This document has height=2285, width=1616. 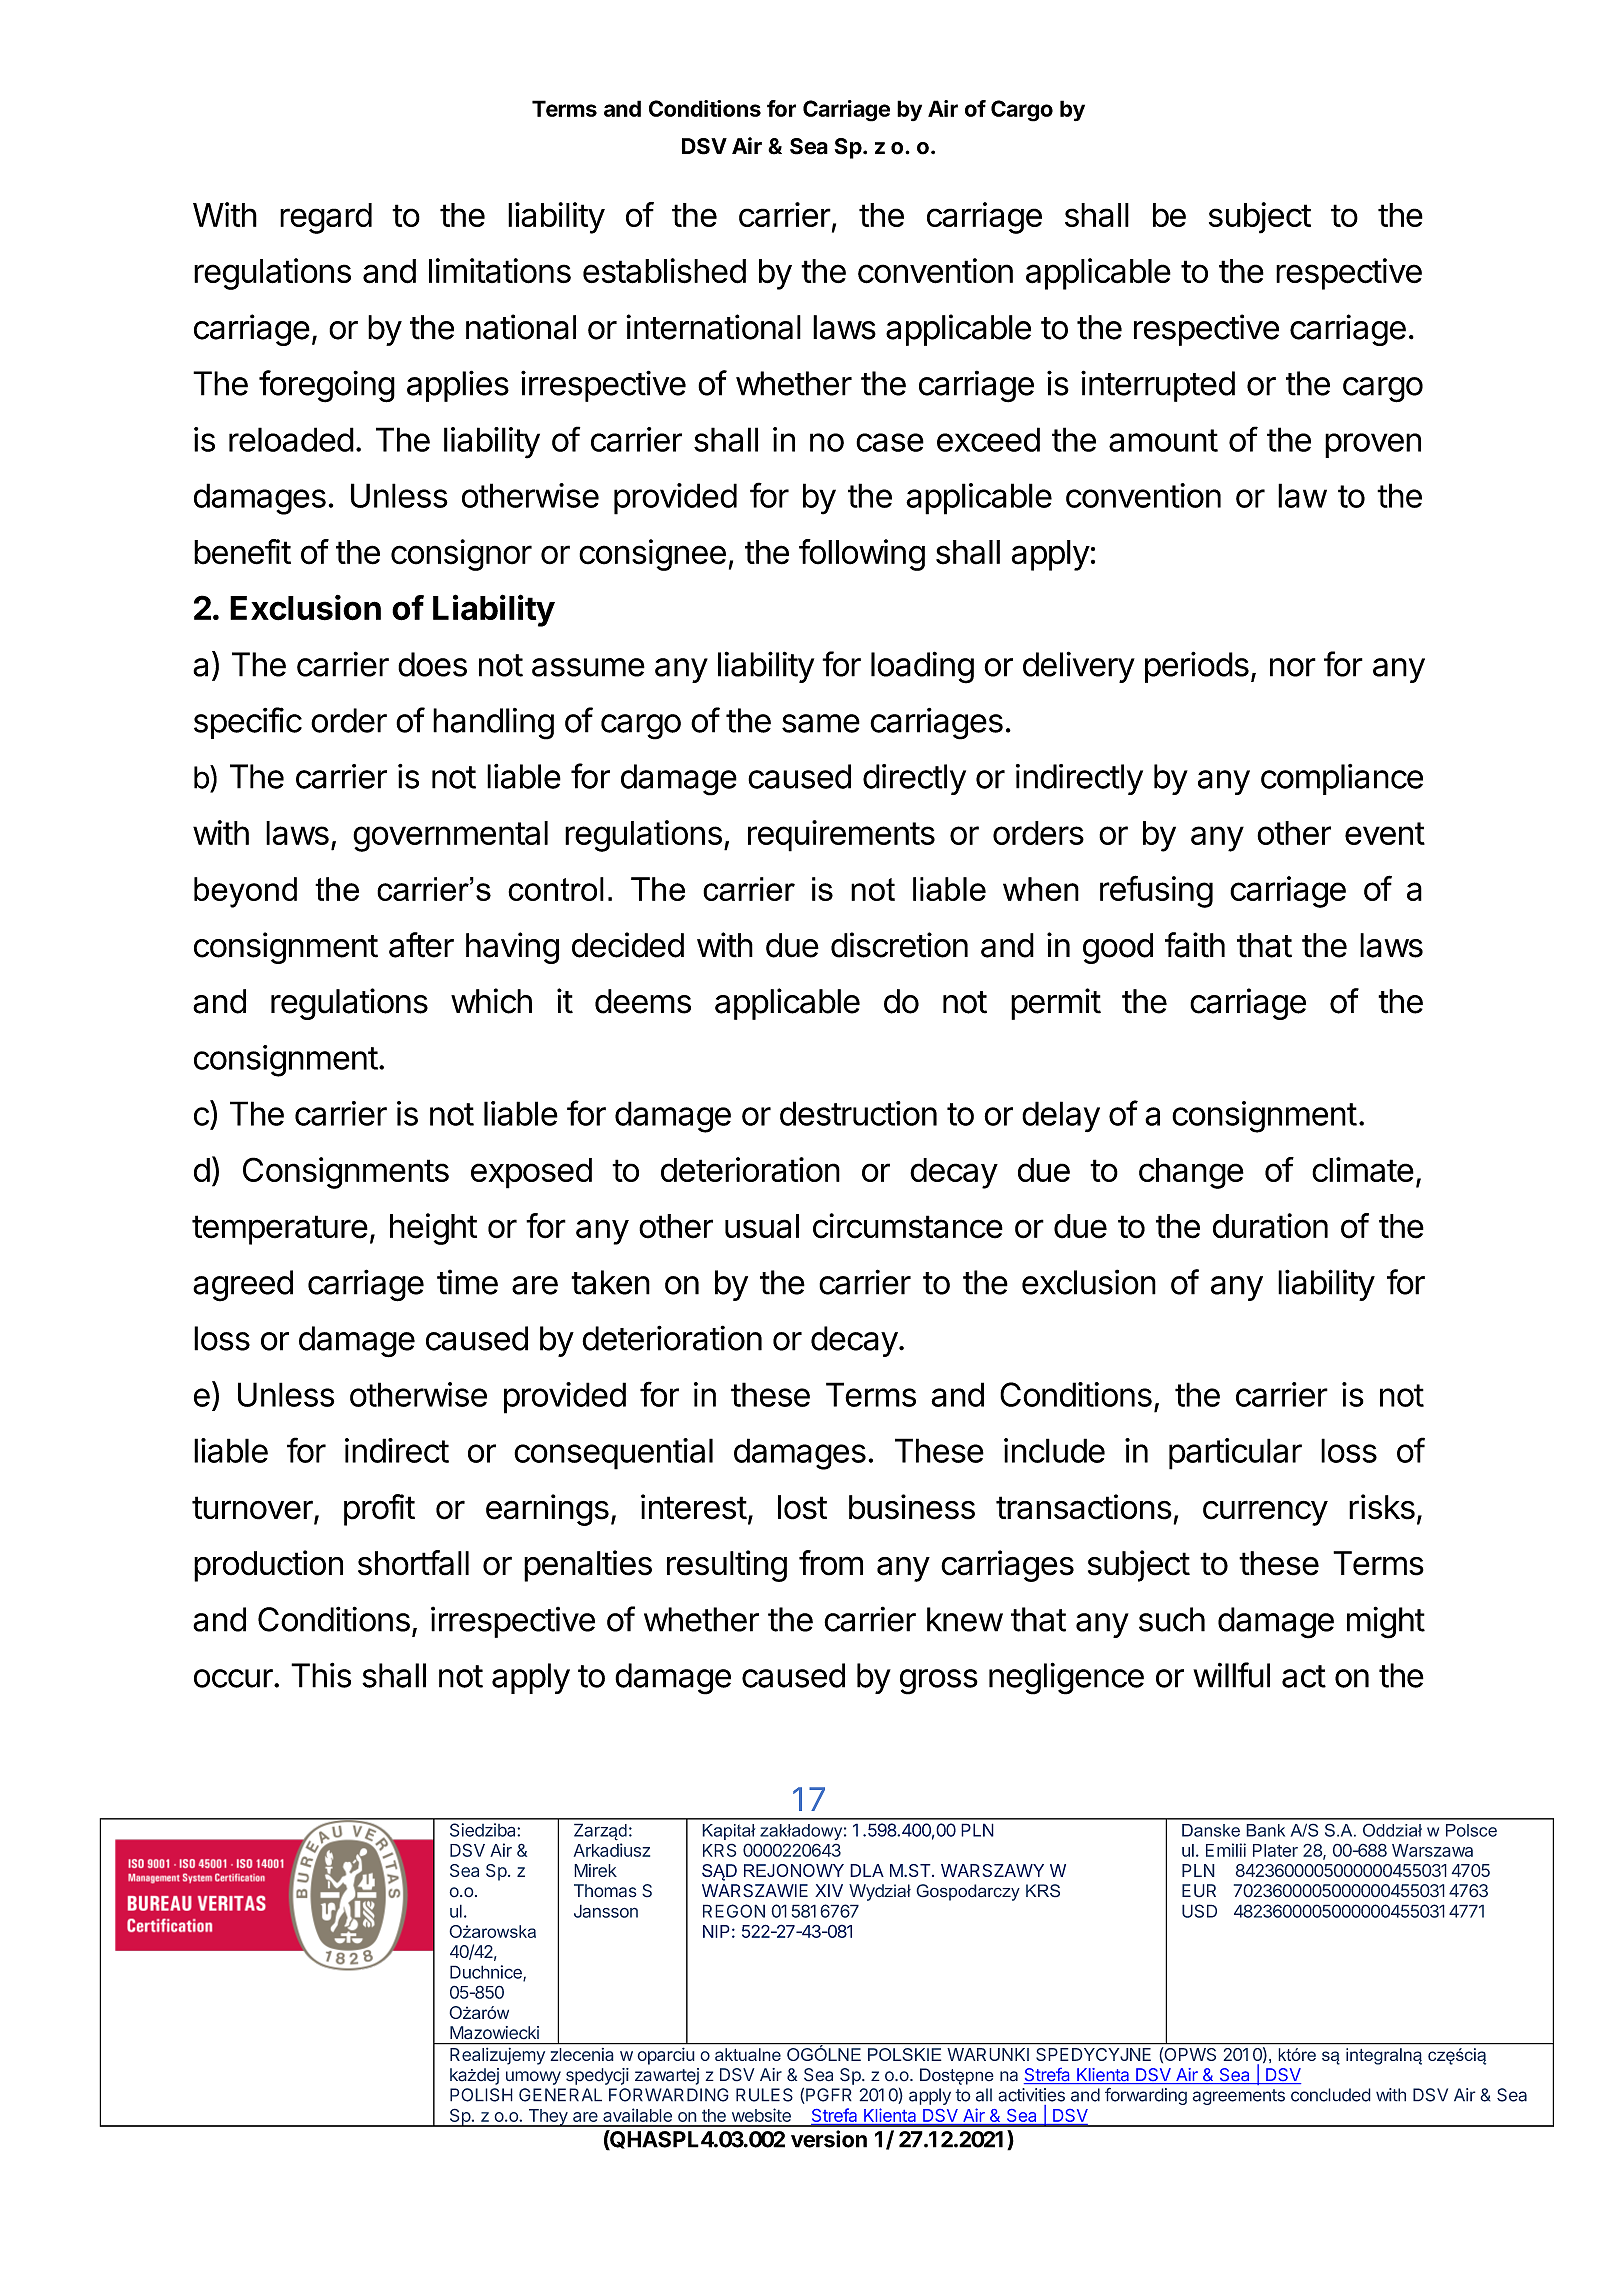 I want to click on interrupted, so click(x=1158, y=386).
